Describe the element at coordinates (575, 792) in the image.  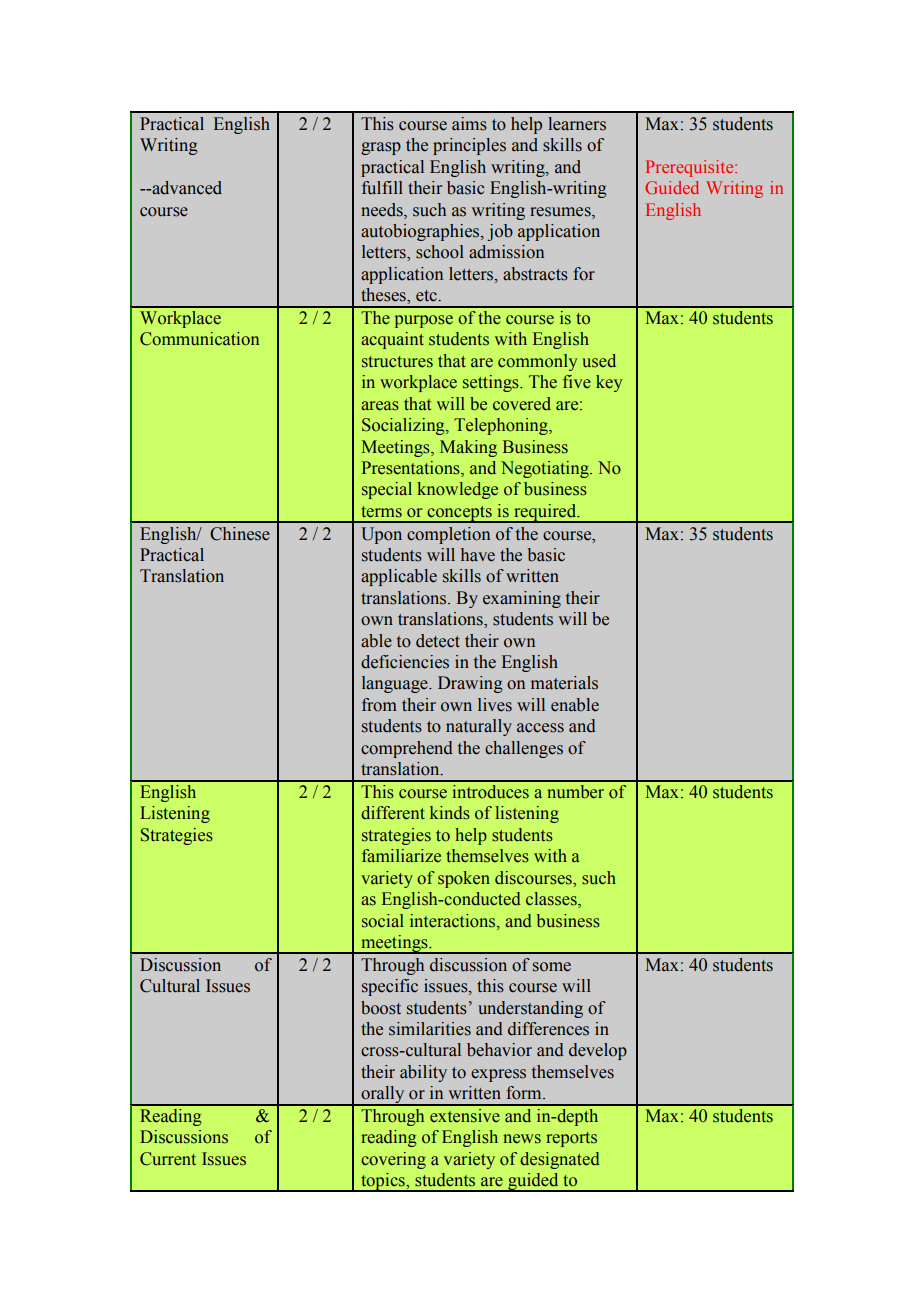
I see `number` at that location.
